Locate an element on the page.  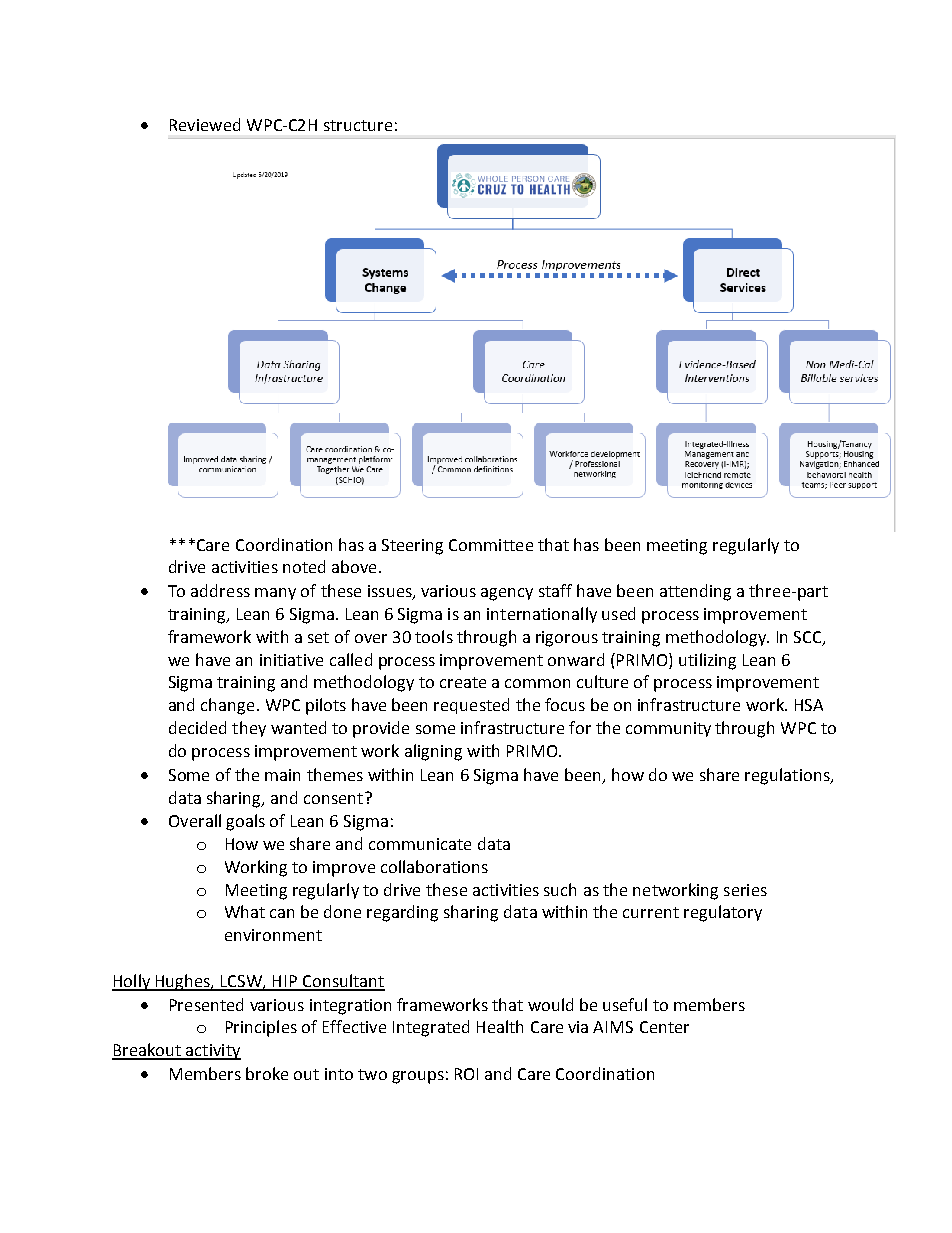
communicate is located at coordinates (420, 844).
